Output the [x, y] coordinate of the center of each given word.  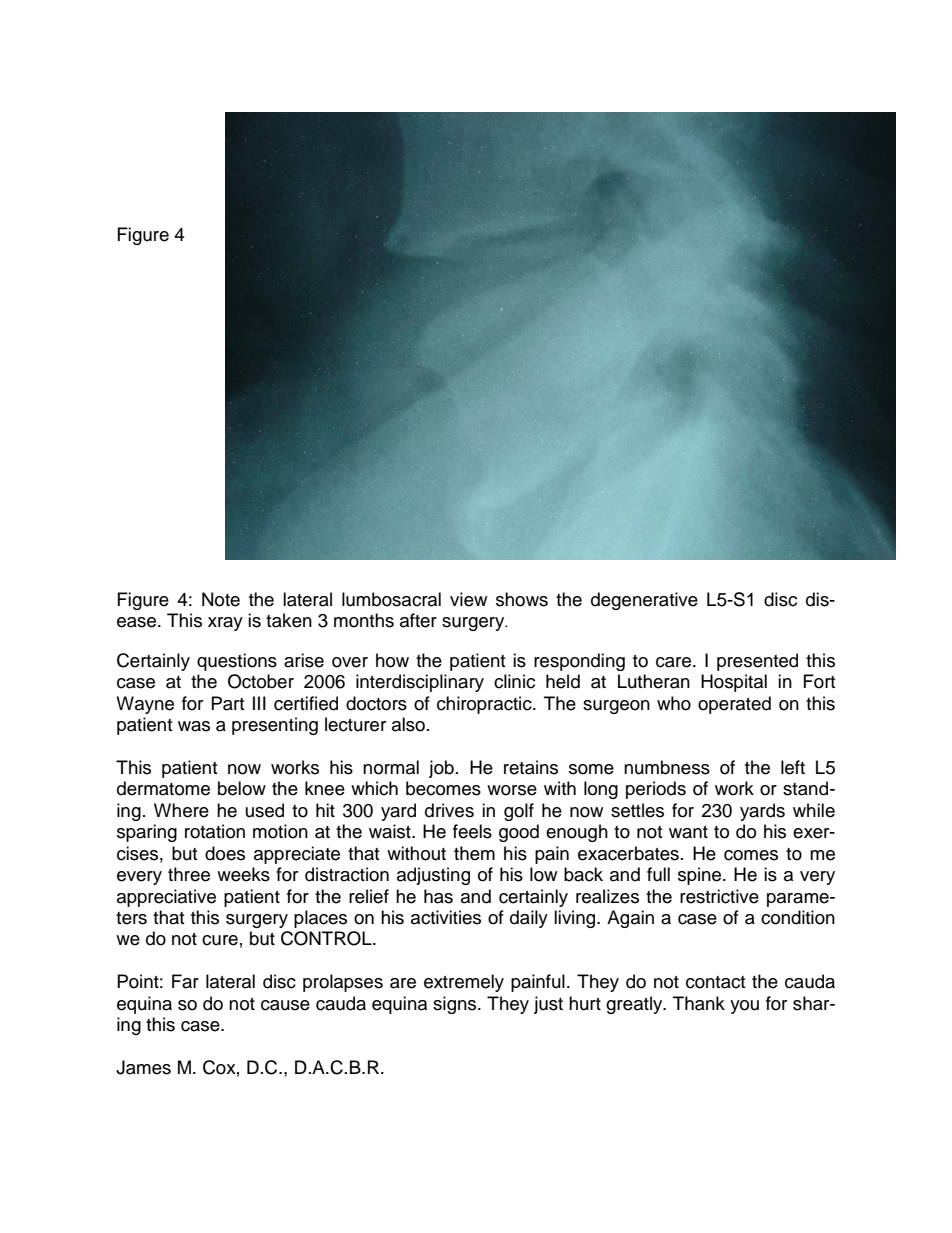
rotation [215, 831]
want [688, 832]
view [468, 599]
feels [472, 831]
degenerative [644, 601]
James [143, 1067]
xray [225, 624]
